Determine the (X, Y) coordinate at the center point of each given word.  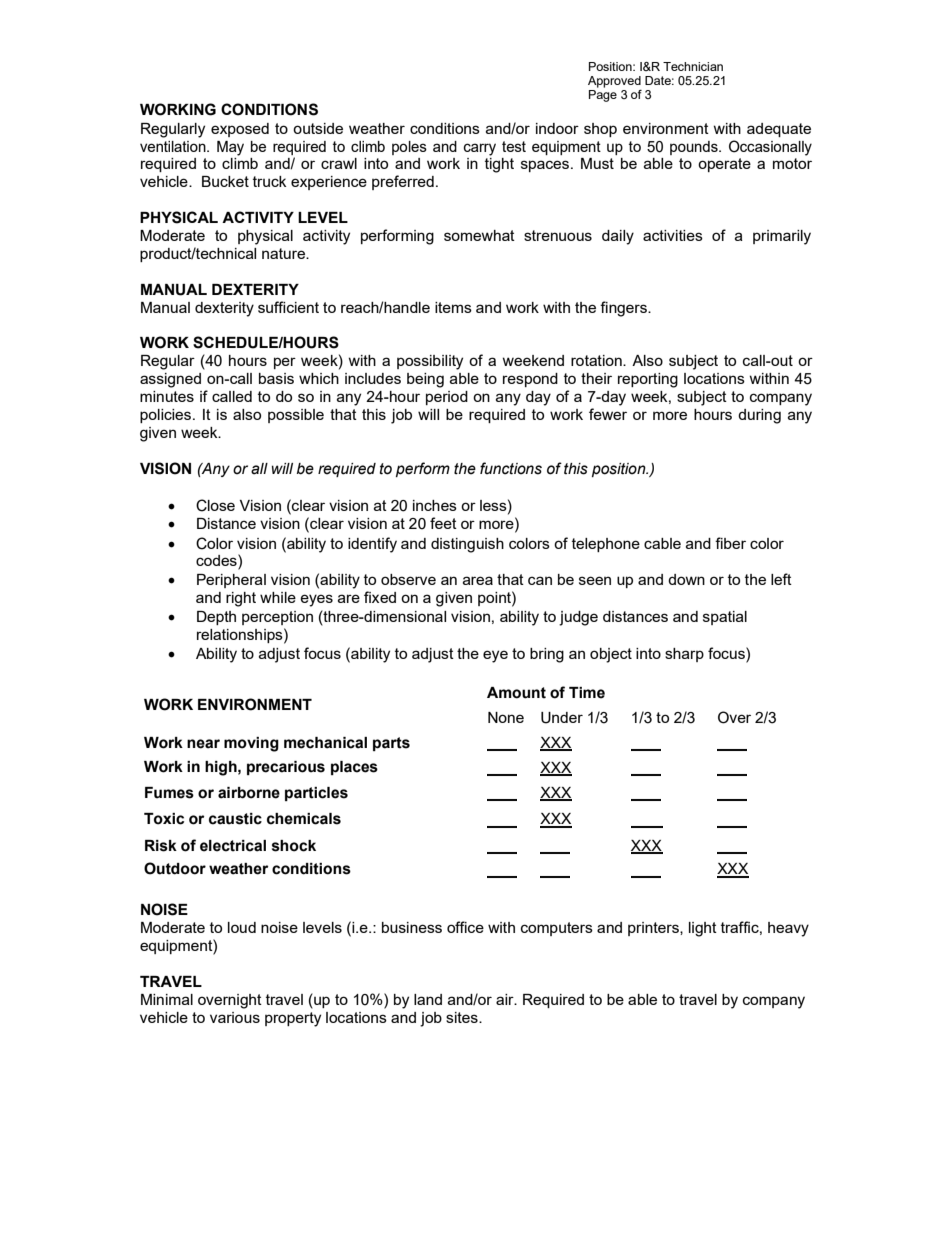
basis (276, 378)
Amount (516, 693)
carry (479, 149)
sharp (684, 655)
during (759, 416)
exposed (240, 130)
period (447, 398)
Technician (693, 66)
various (235, 1017)
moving (251, 744)
